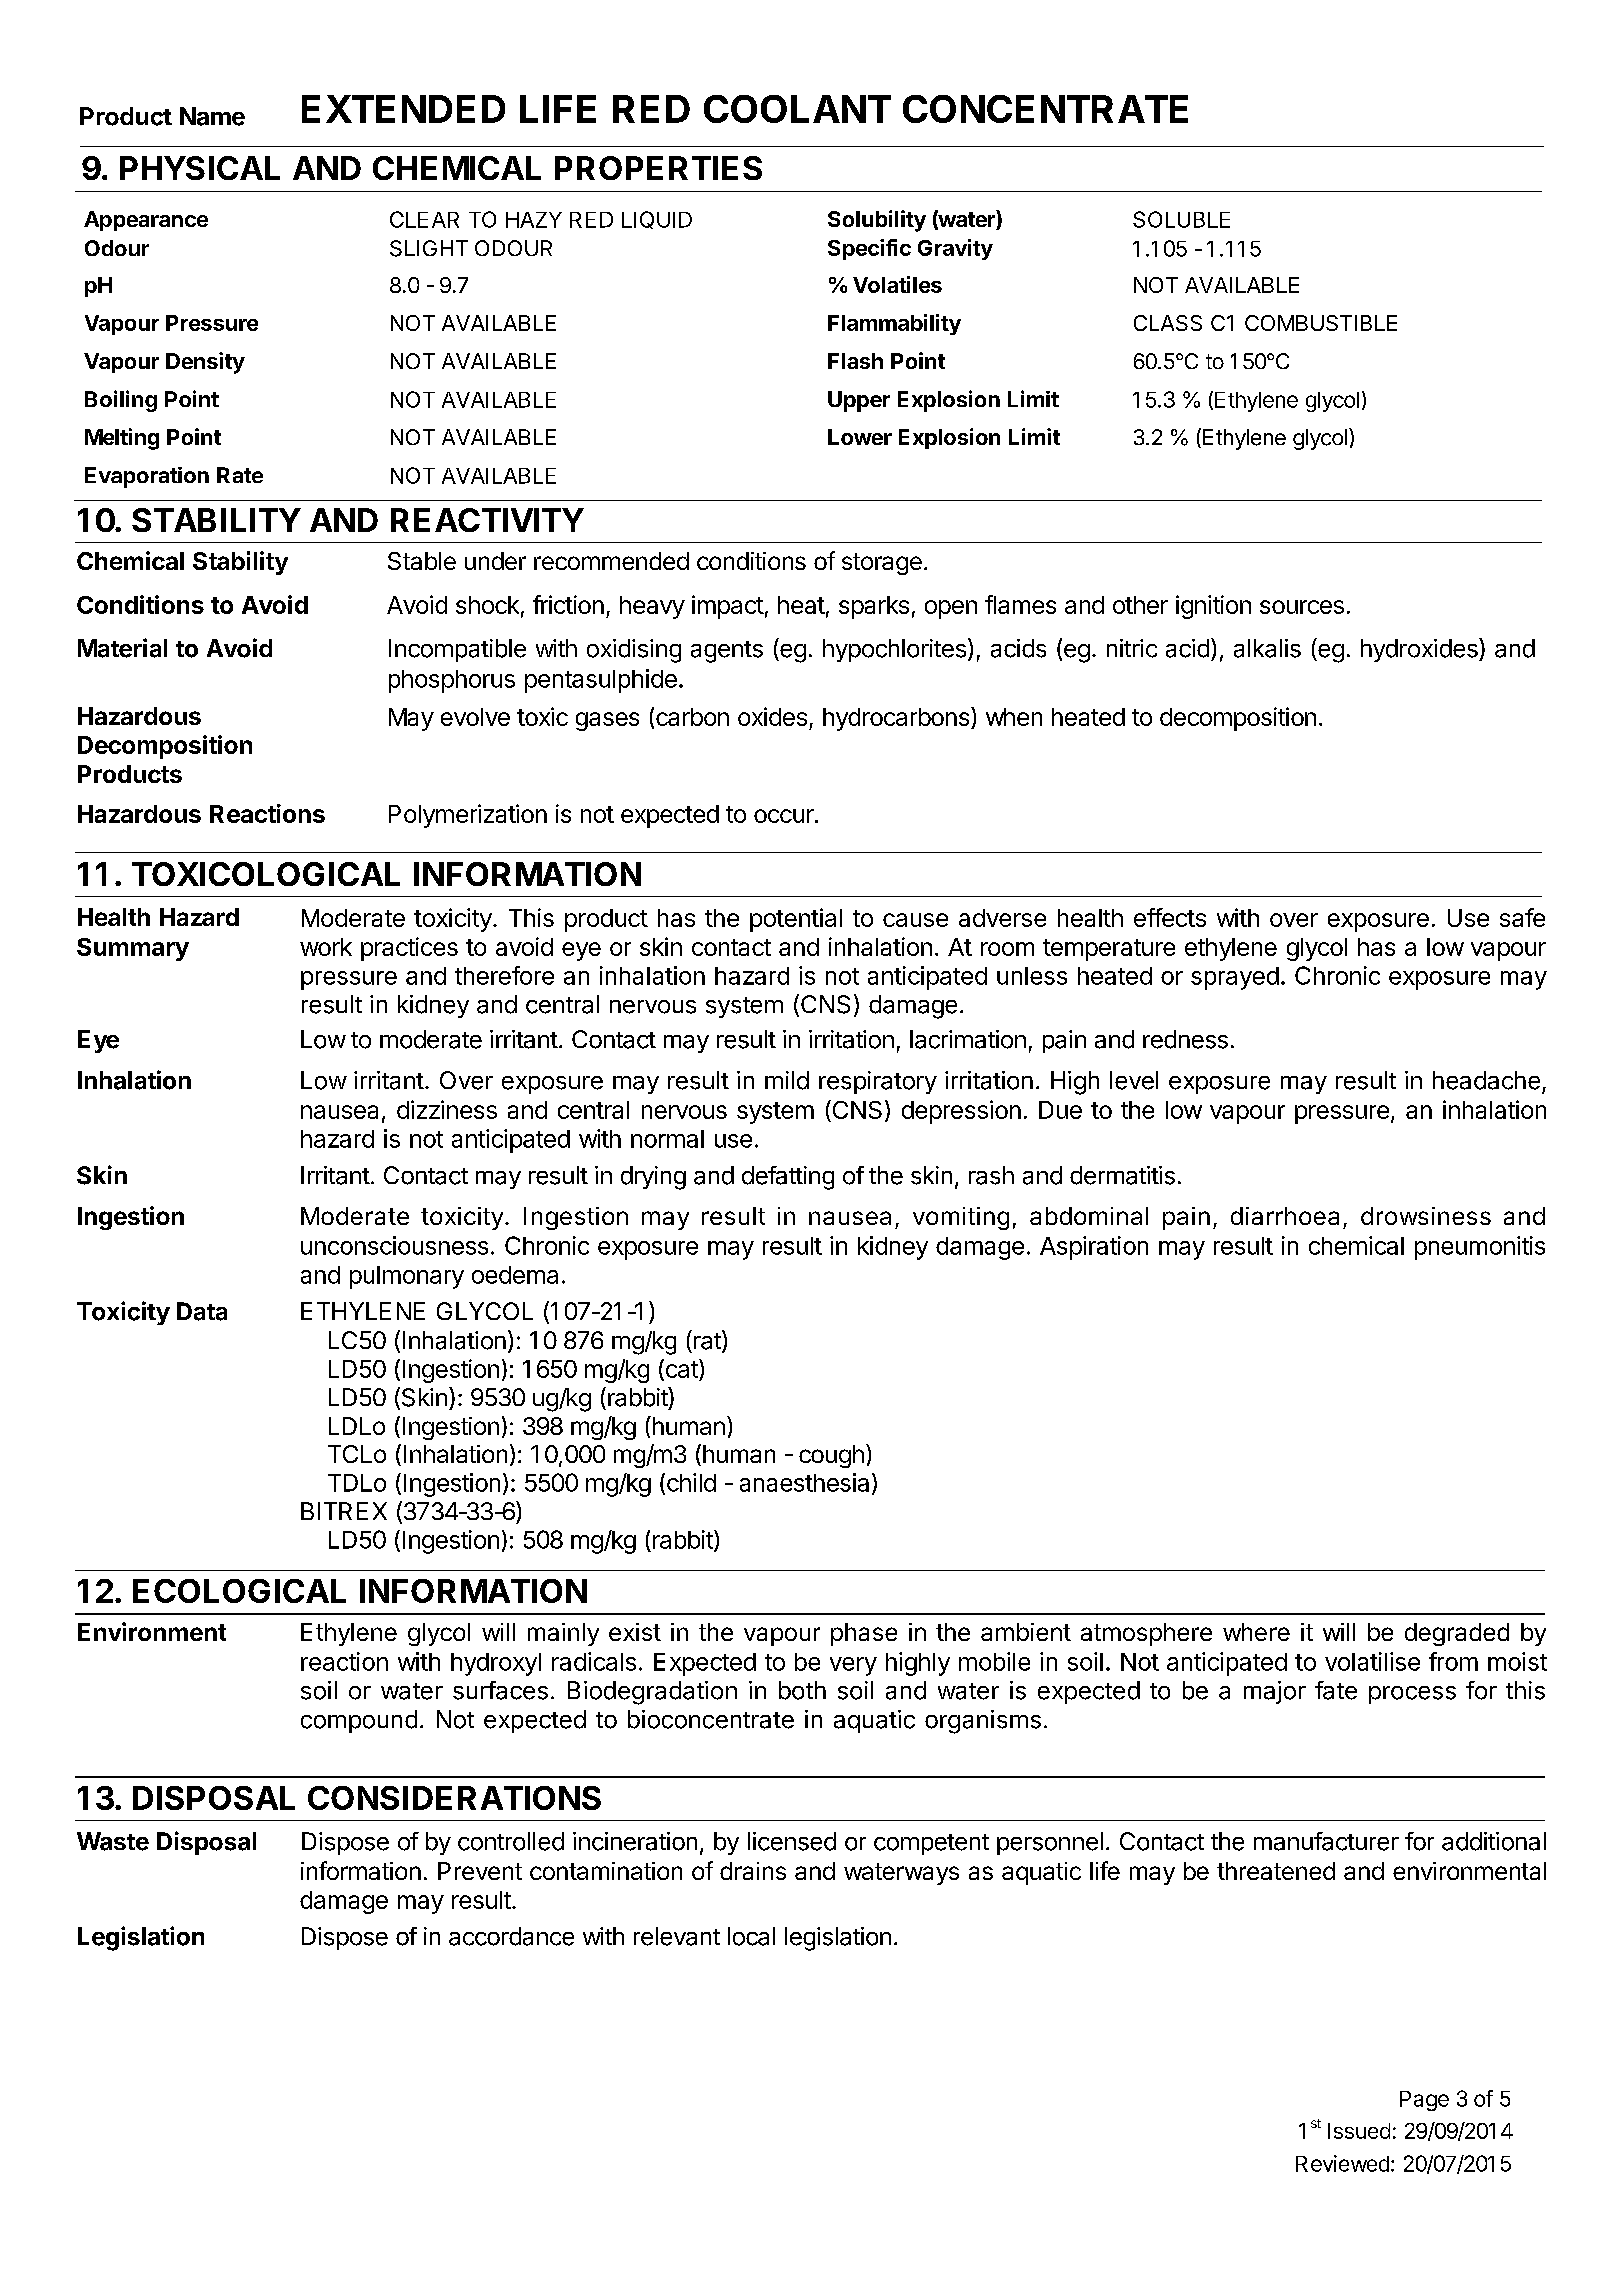  I want to click on diarrhoea, so click(1285, 1216).
